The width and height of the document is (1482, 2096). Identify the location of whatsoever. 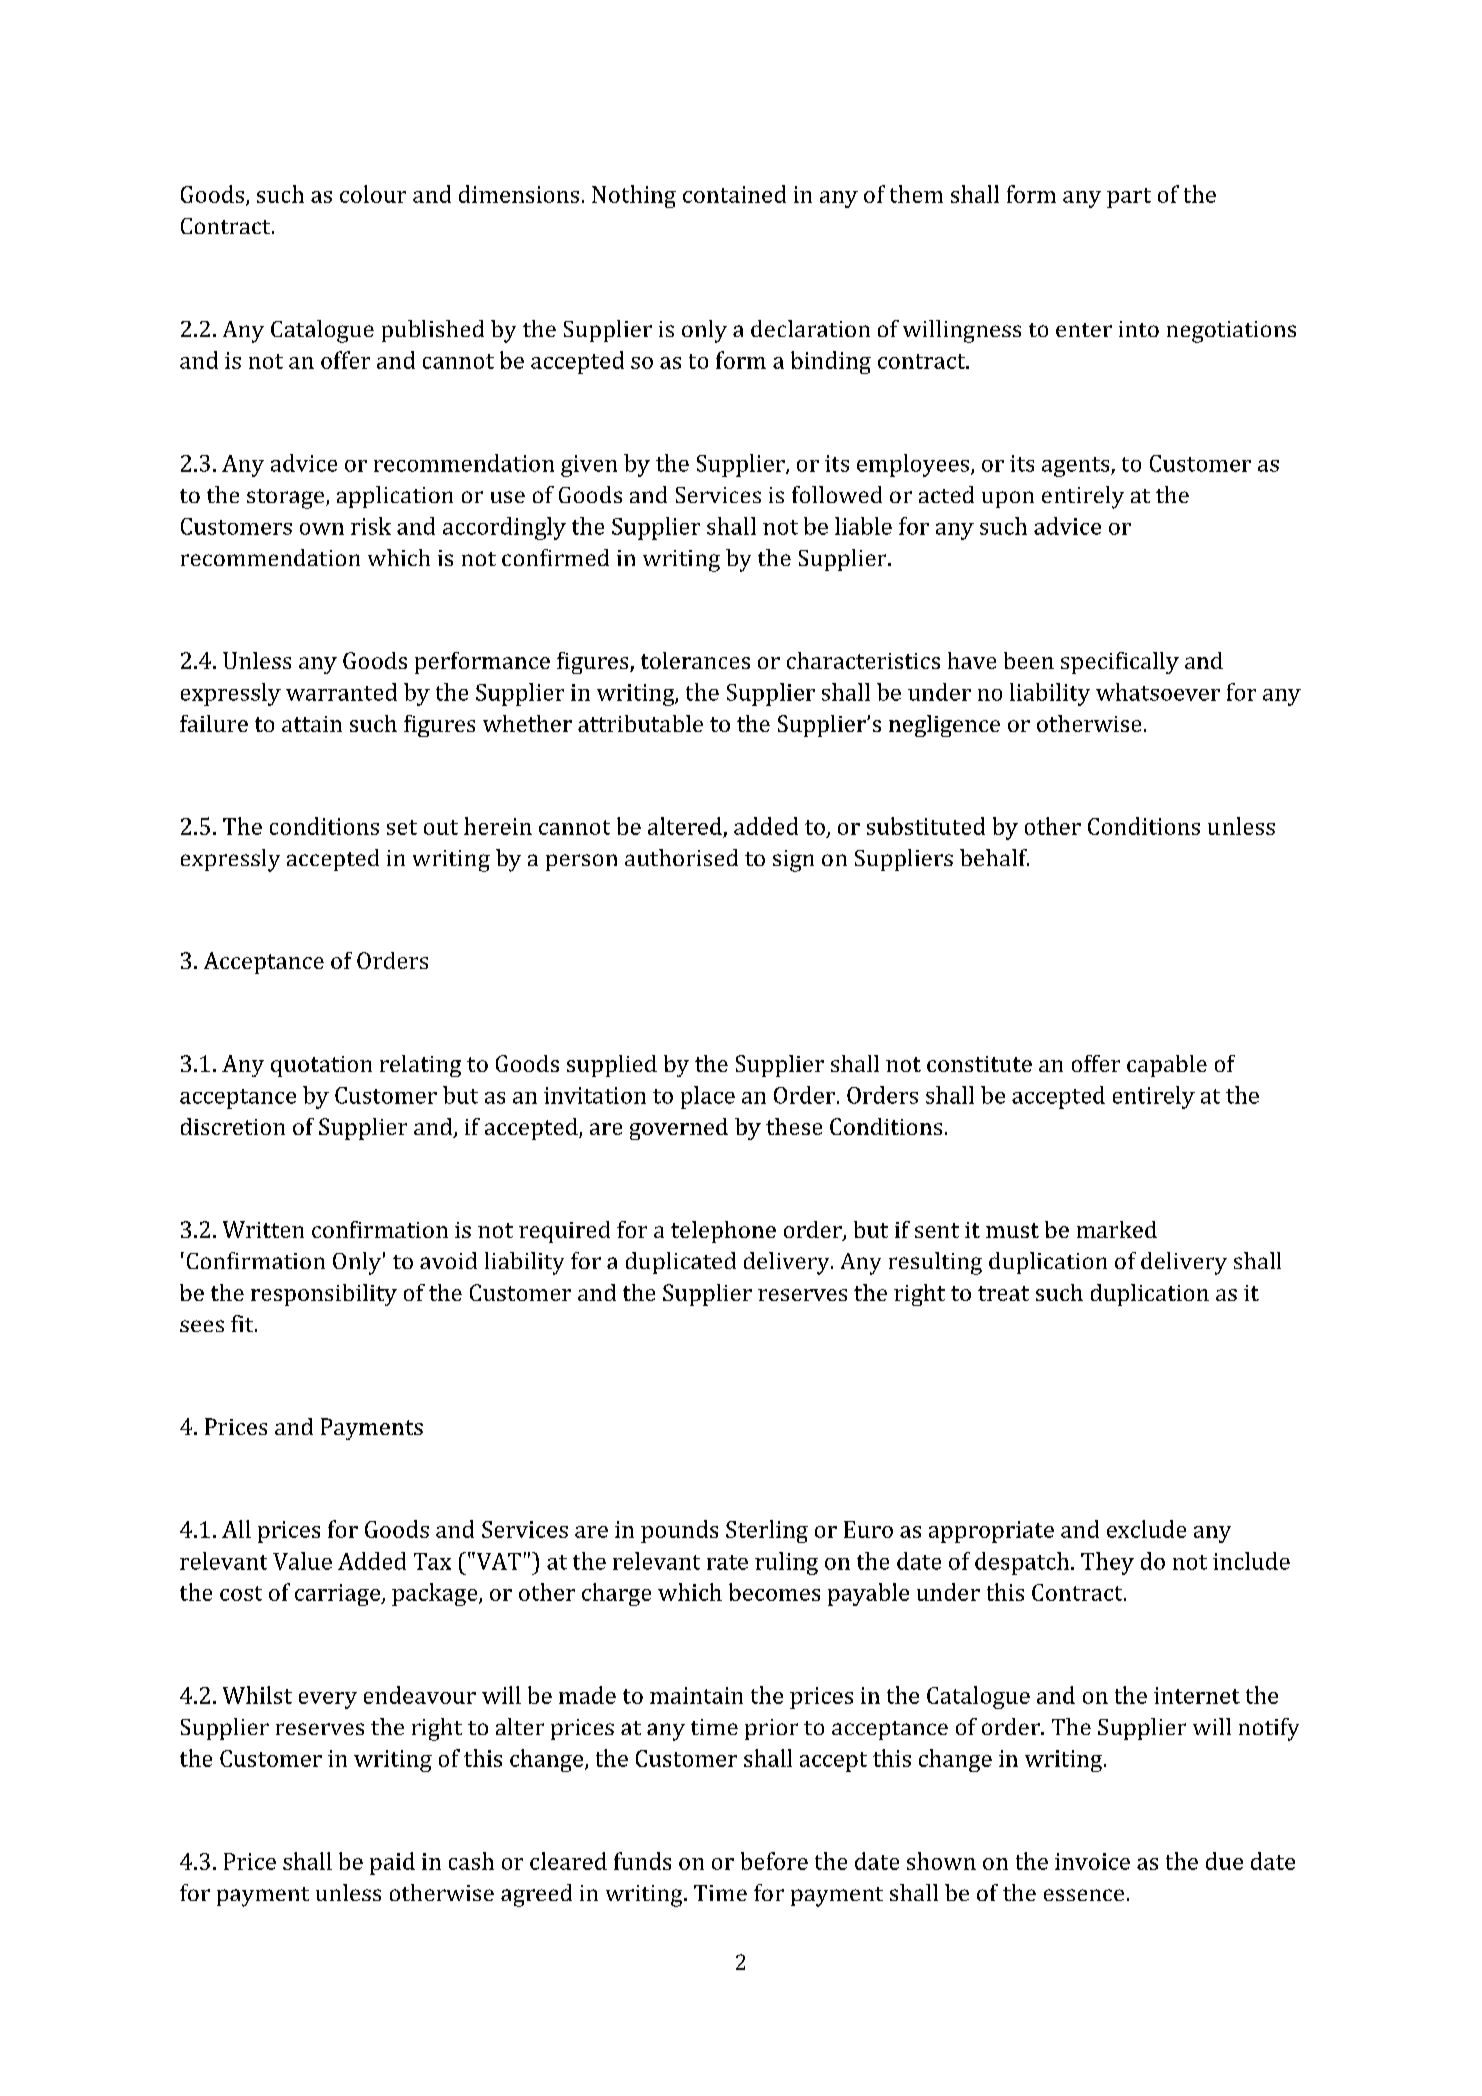
(1158, 692).
